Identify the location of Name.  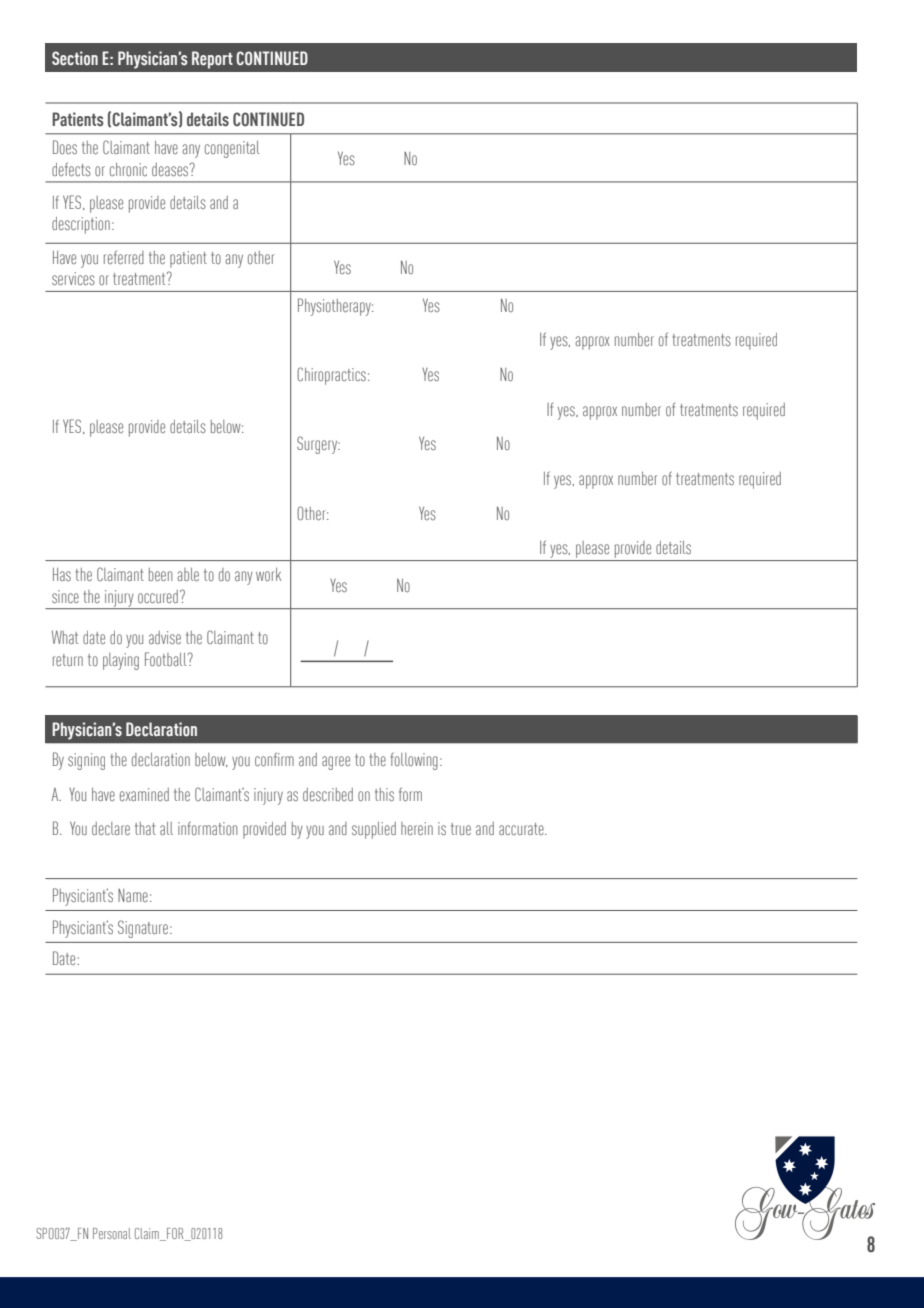
(133, 895).
